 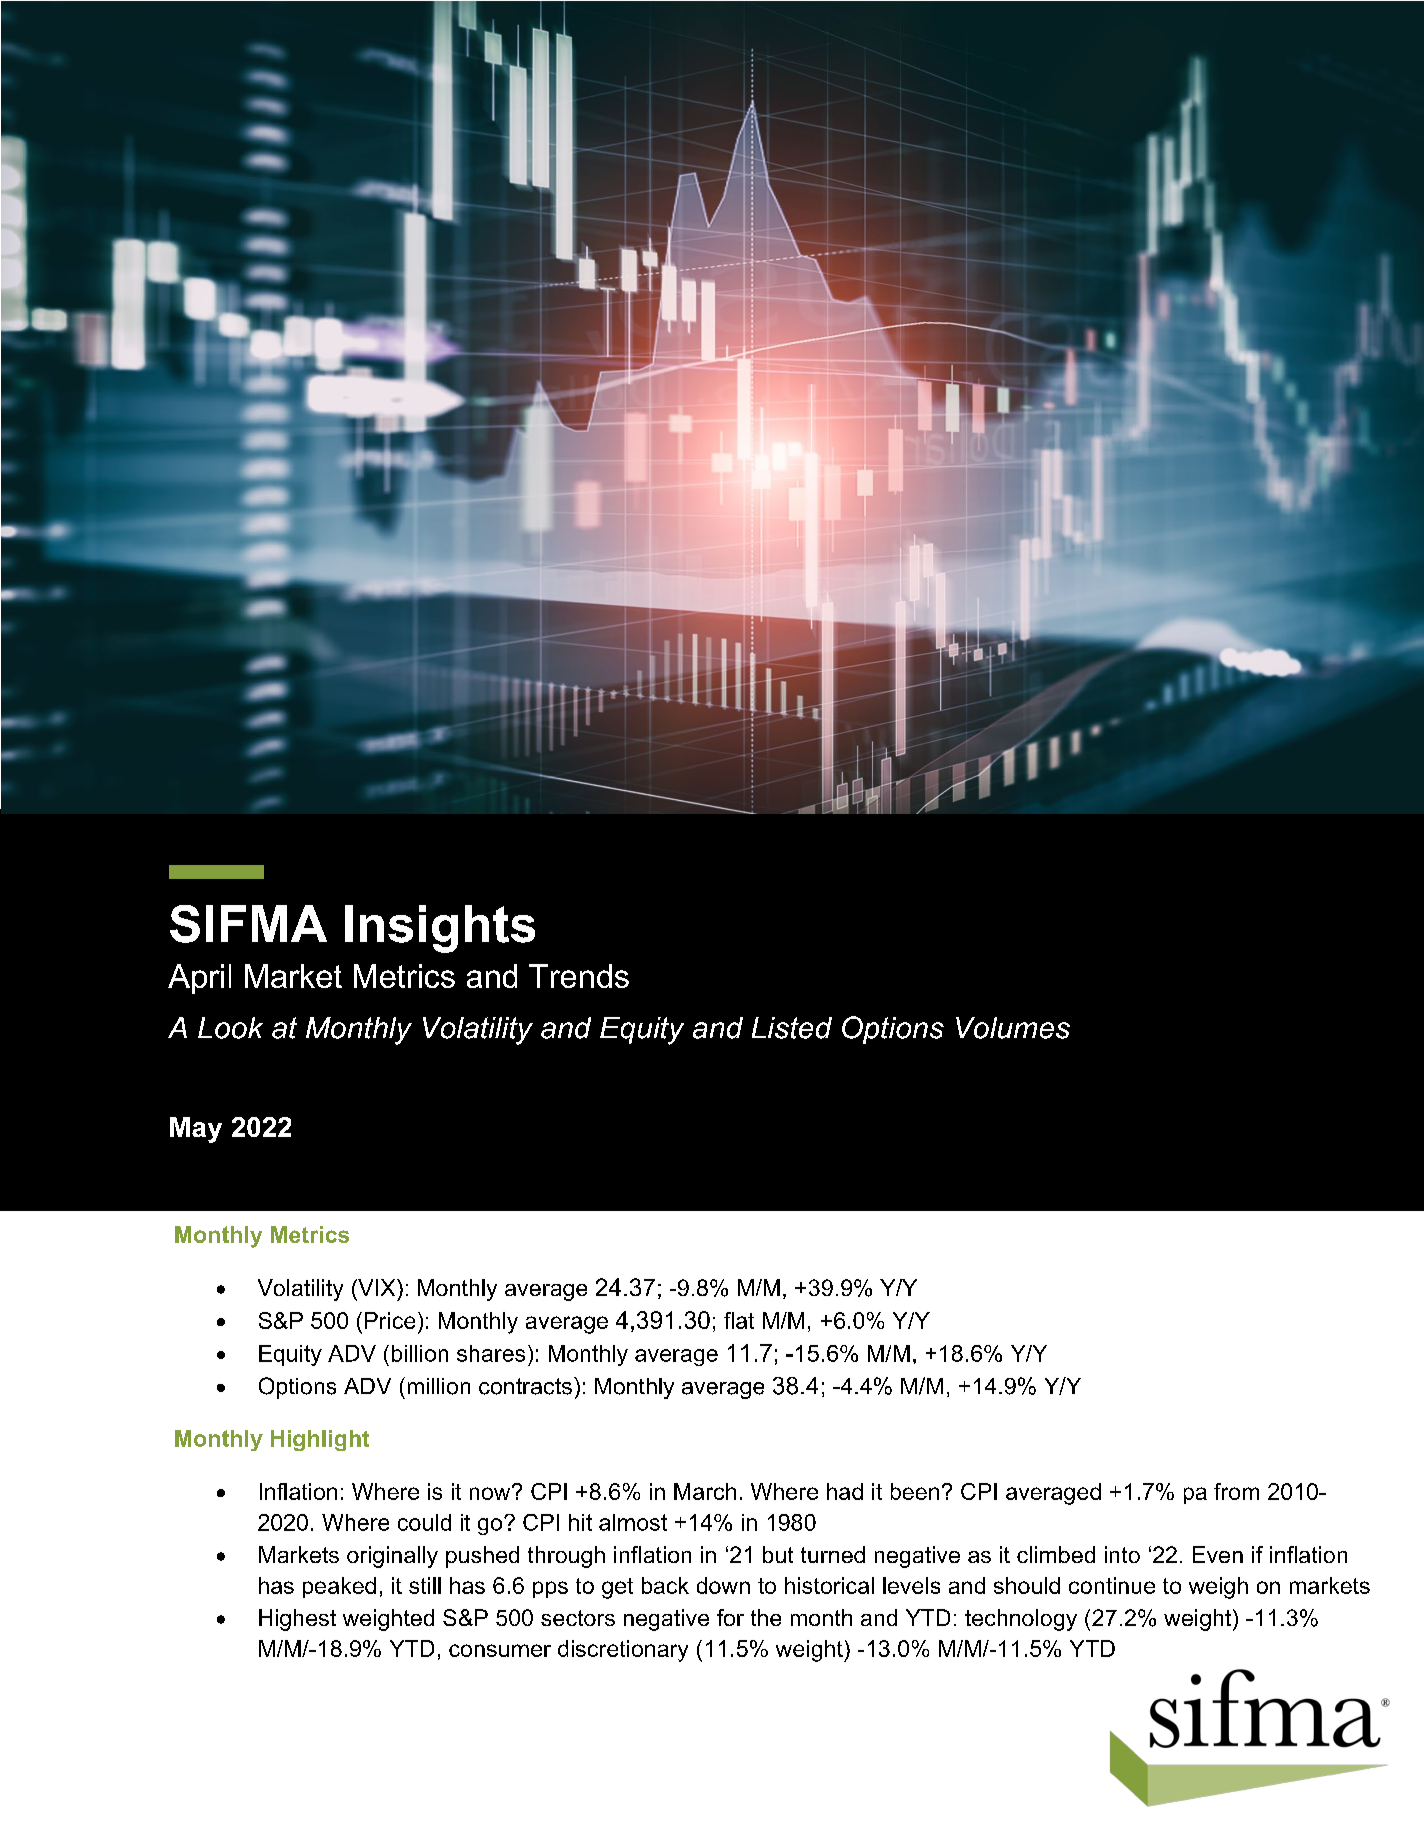 I want to click on Highest, so click(x=297, y=1620).
